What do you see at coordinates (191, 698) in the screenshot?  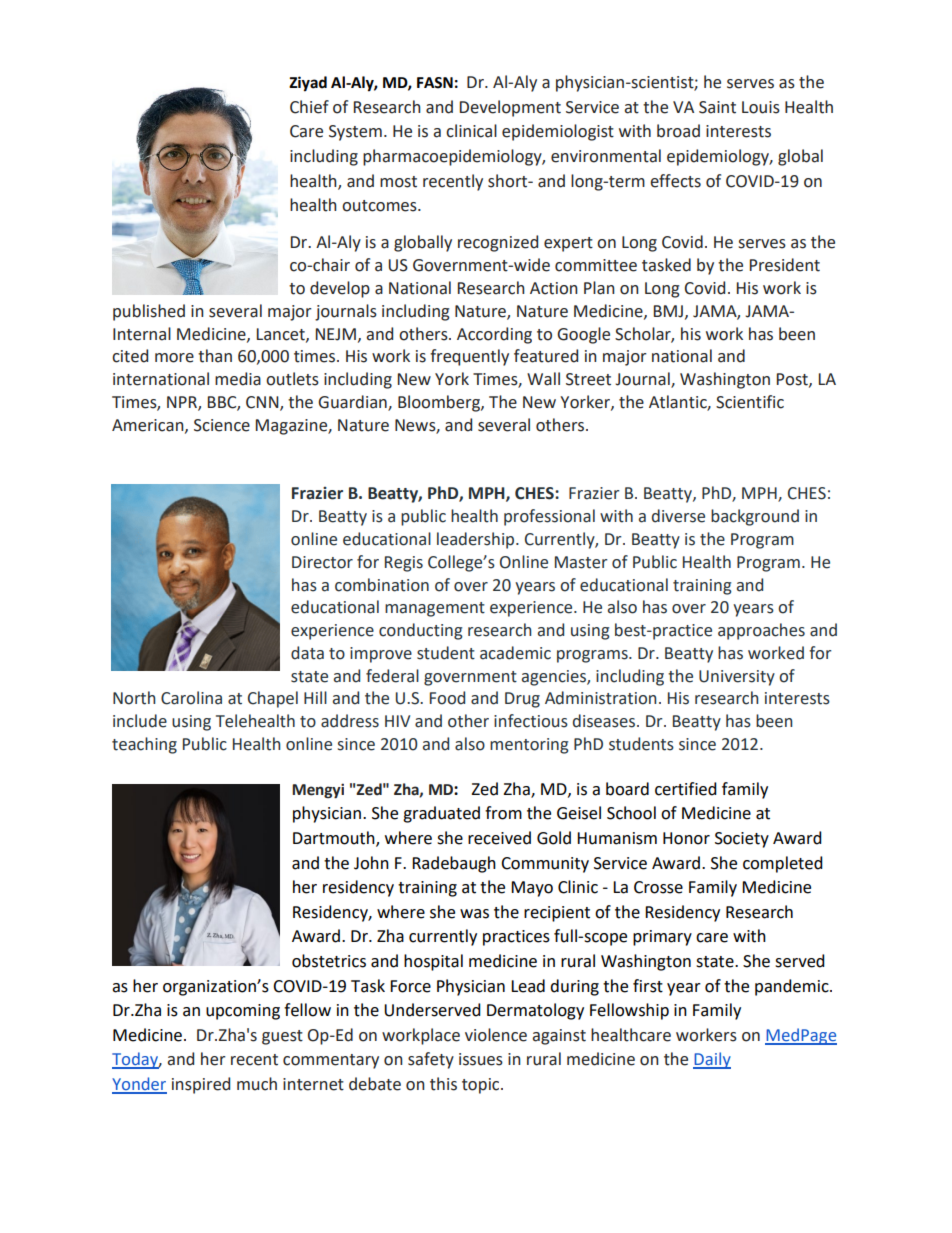 I see `Carolina` at bounding box center [191, 698].
